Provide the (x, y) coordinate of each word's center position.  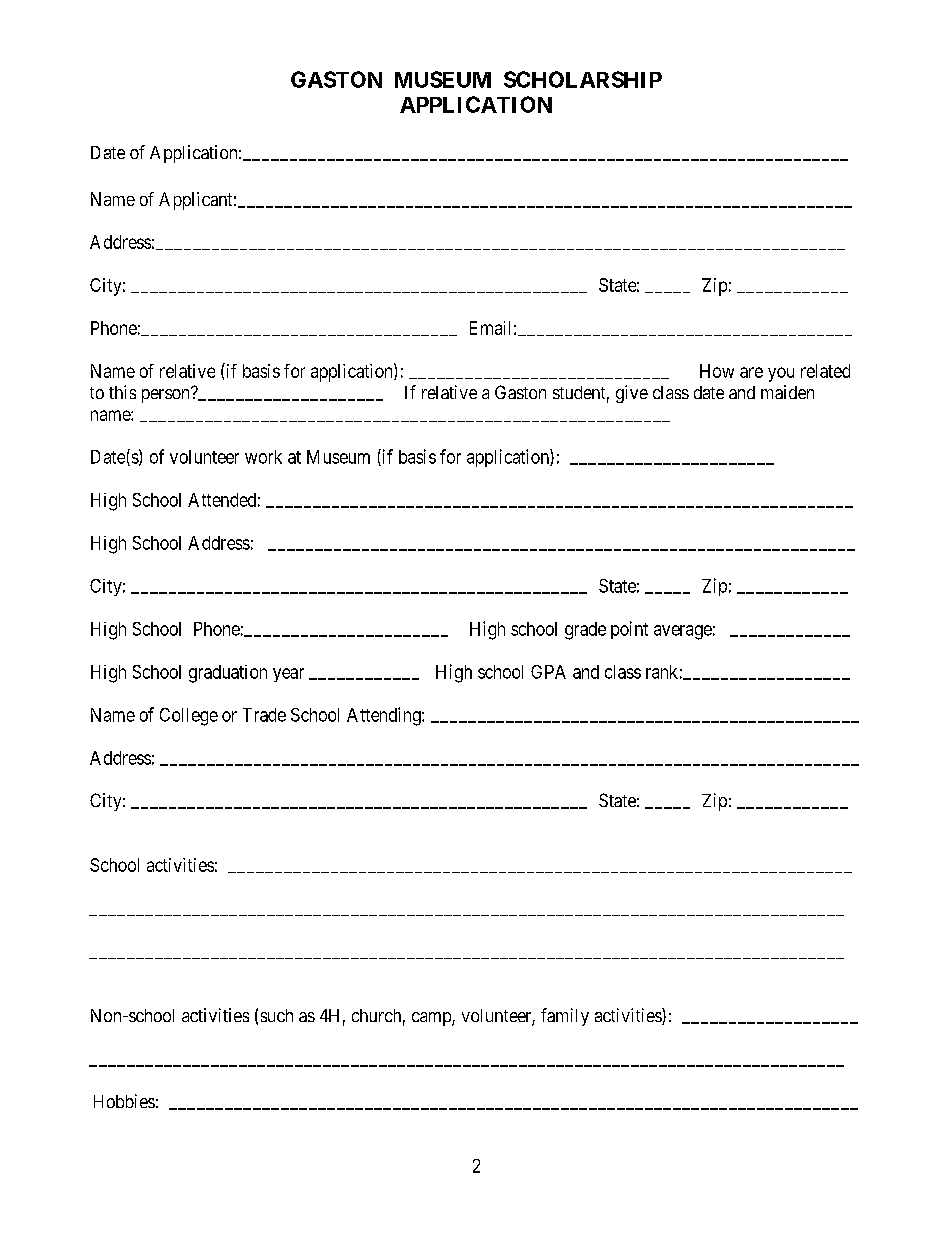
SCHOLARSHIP (583, 79)
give (632, 394)
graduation (228, 674)
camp (432, 1019)
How (717, 371)
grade (585, 631)
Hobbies (124, 1101)
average (683, 632)
